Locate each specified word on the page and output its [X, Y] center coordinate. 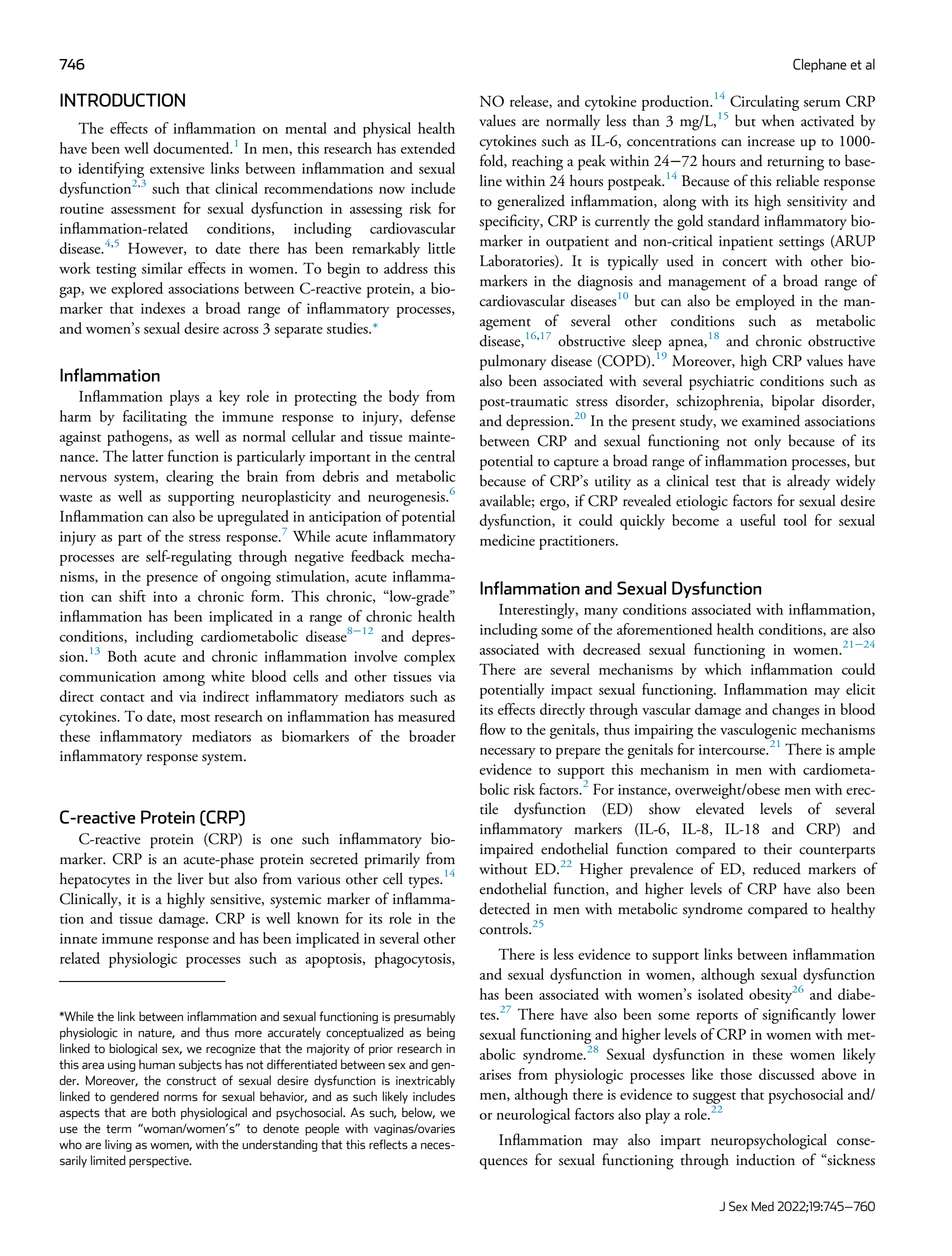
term [118, 1129]
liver [191, 878]
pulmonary [513, 362]
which [723, 669]
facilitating [155, 418]
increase [771, 141]
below [418, 1113]
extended [428, 148]
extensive [177, 168]
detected [505, 908]
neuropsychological [769, 1141]
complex [429, 658]
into [165, 596]
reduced [777, 868]
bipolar [793, 402]
